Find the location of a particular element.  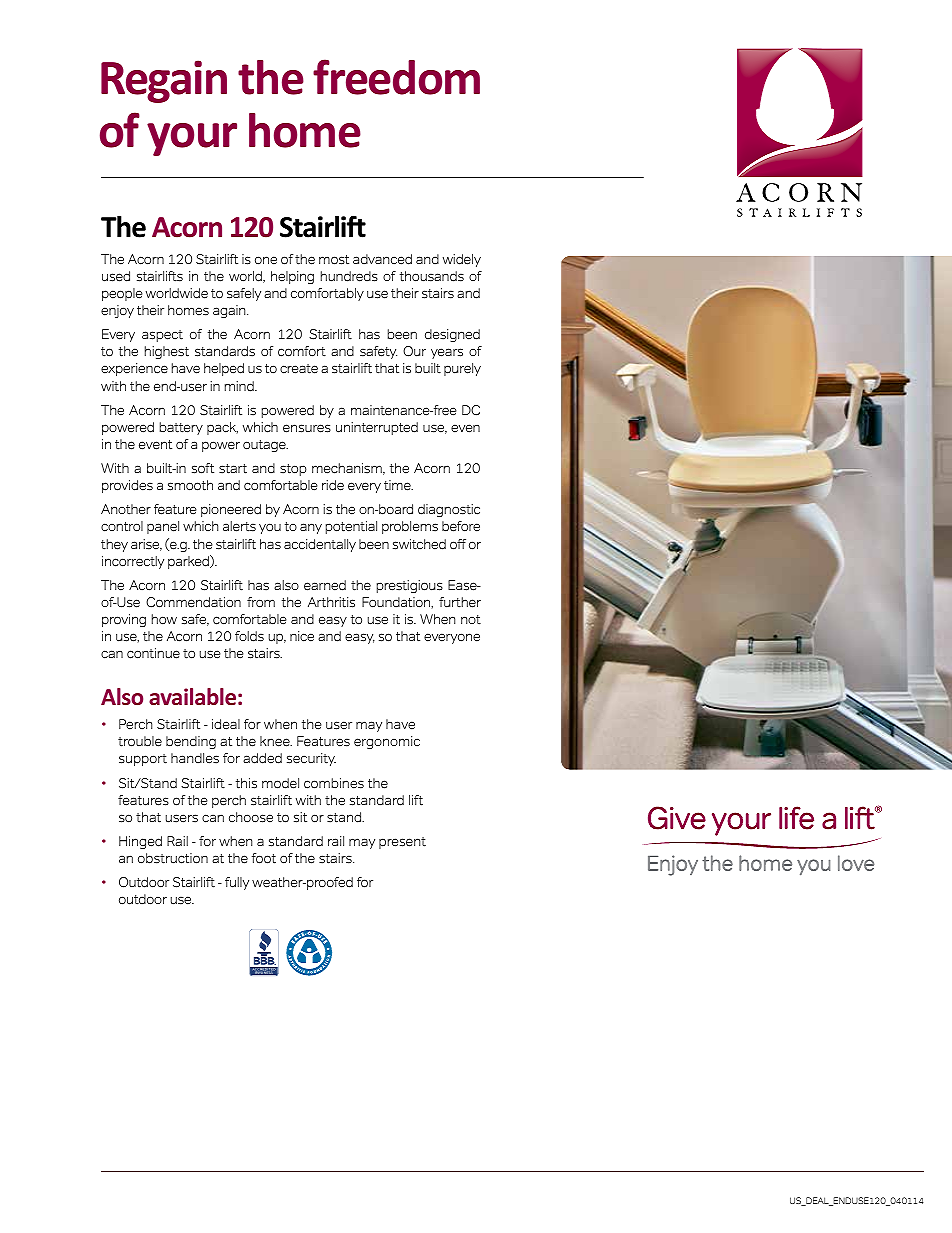

highest is located at coordinates (167, 352).
